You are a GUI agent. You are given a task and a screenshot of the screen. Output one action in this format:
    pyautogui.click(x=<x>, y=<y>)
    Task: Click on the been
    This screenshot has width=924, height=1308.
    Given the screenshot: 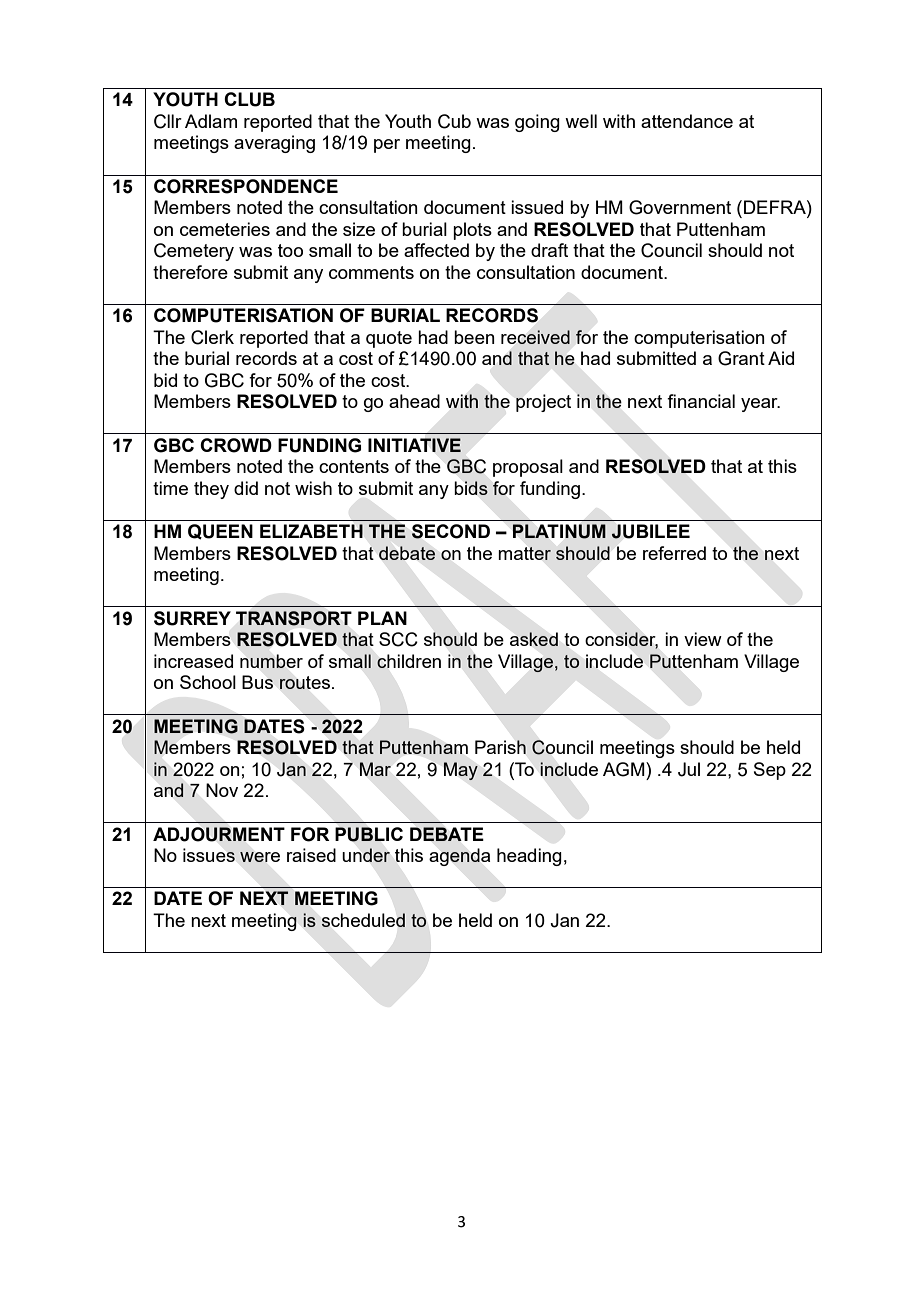 What is the action you would take?
    pyautogui.click(x=474, y=337)
